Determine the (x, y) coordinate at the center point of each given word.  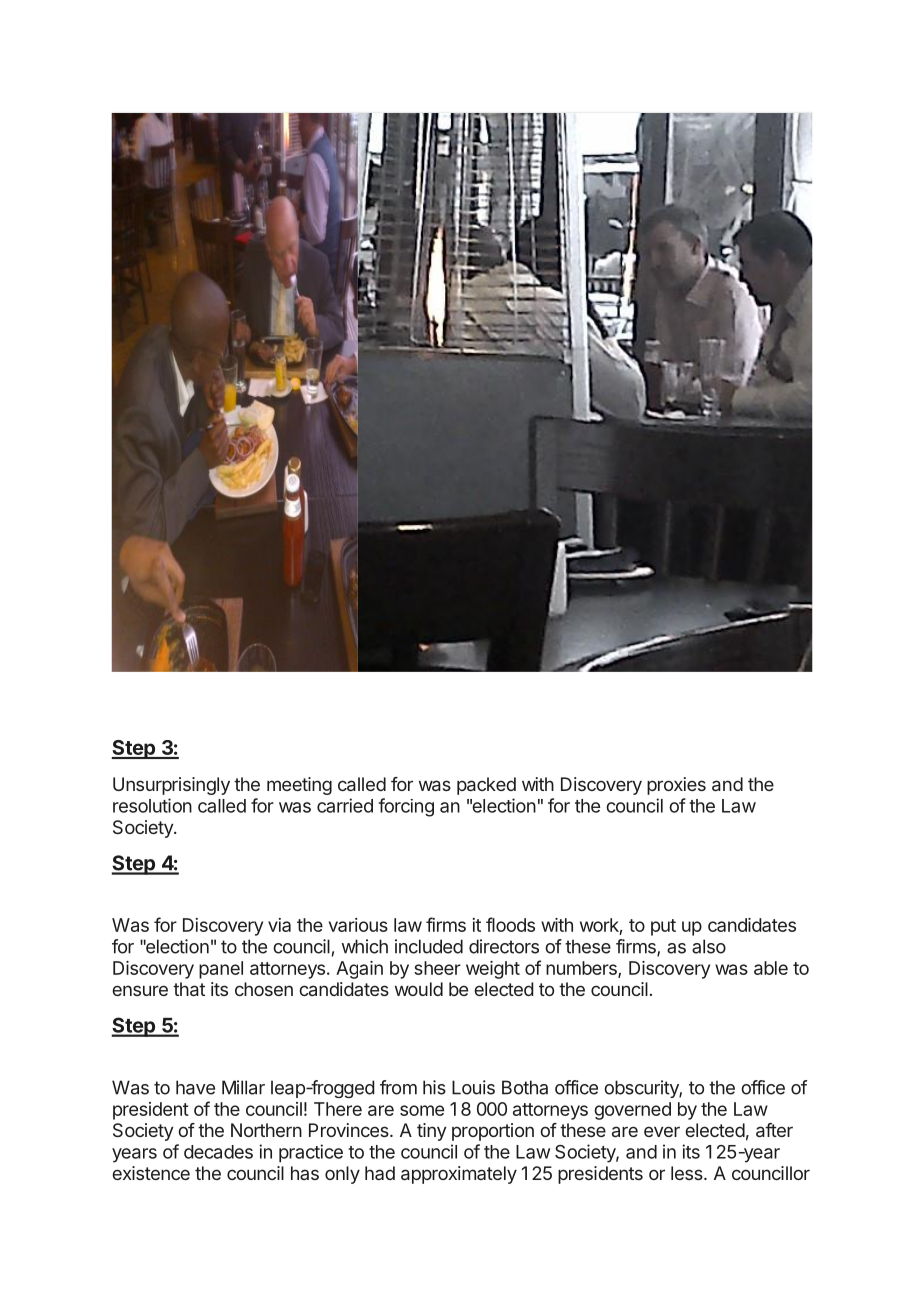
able (771, 968)
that (189, 989)
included (429, 946)
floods (510, 924)
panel (221, 970)
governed (632, 1111)
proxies (676, 786)
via (279, 925)
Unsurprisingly (171, 786)
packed (486, 786)
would (419, 989)
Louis (473, 1087)
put (663, 927)
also (709, 946)
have (195, 1087)
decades (218, 1152)
